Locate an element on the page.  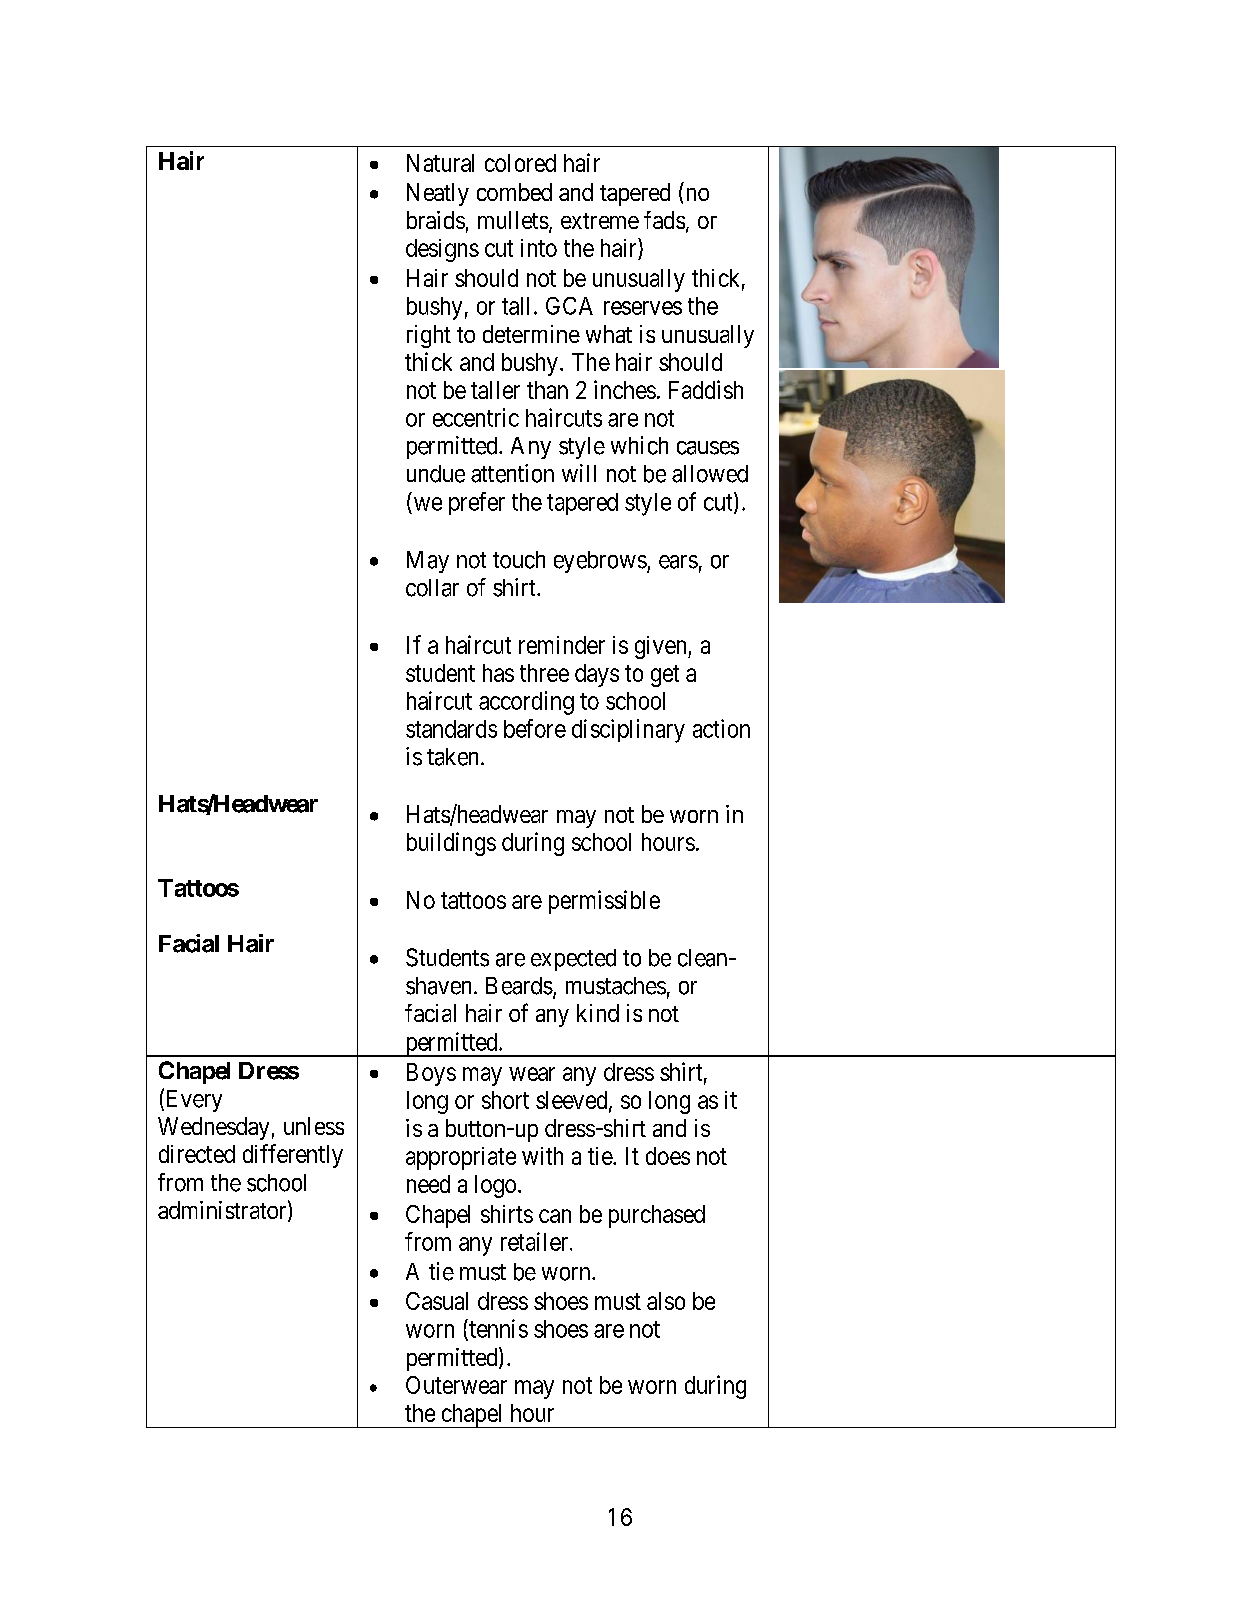
fads is located at coordinates (664, 220).
